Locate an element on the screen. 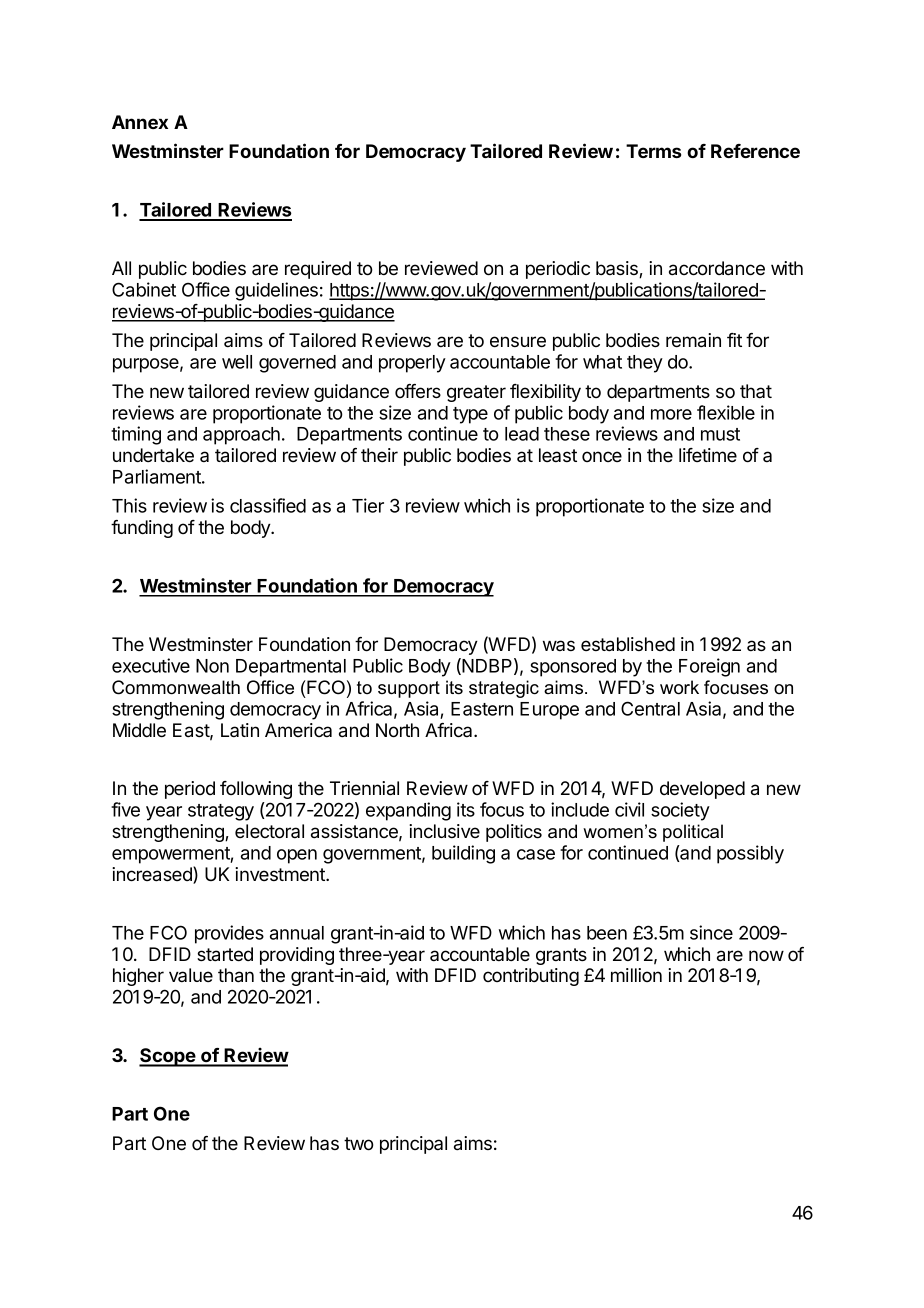 This screenshot has width=924, height=1308. Scope is located at coordinates (168, 1057).
